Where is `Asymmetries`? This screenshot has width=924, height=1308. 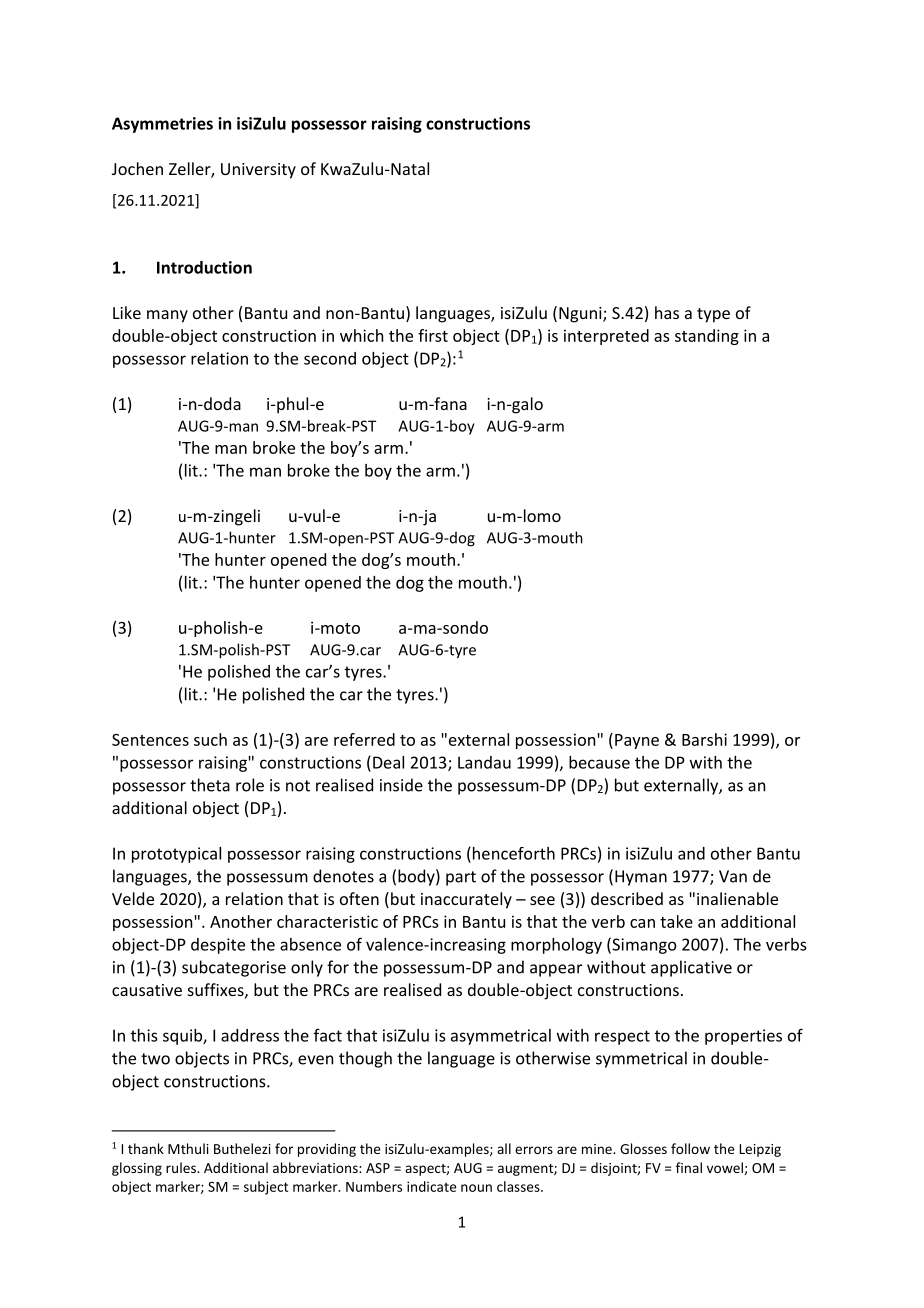
Asymmetries is located at coordinates (162, 125).
